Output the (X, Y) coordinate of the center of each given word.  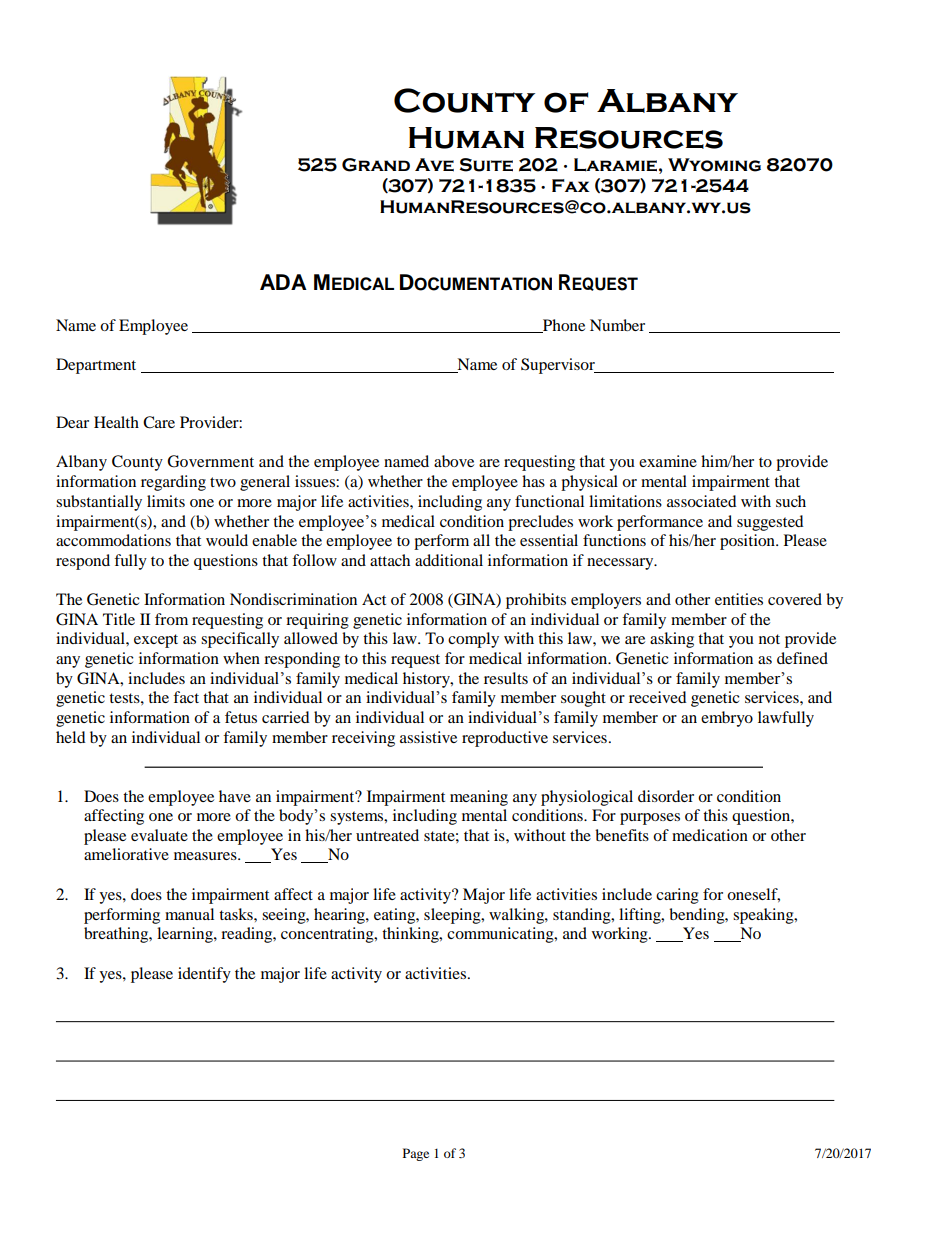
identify (204, 975)
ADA (283, 282)
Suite (486, 165)
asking (672, 640)
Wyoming (714, 165)
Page (416, 1154)
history (427, 680)
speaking (764, 916)
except (156, 641)
